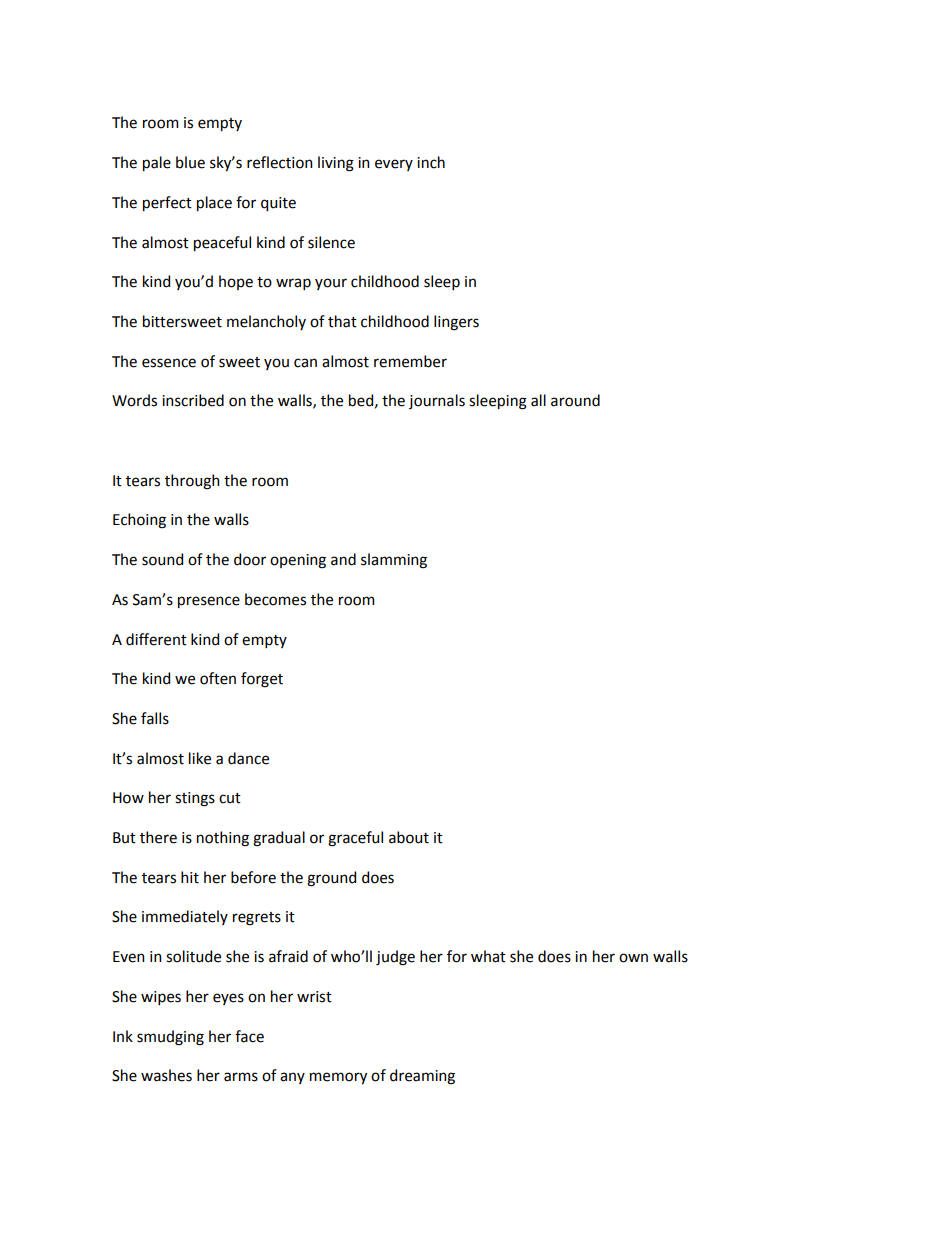 The image size is (952, 1233). What do you see at coordinates (394, 561) in the document?
I see `slamming` at bounding box center [394, 561].
